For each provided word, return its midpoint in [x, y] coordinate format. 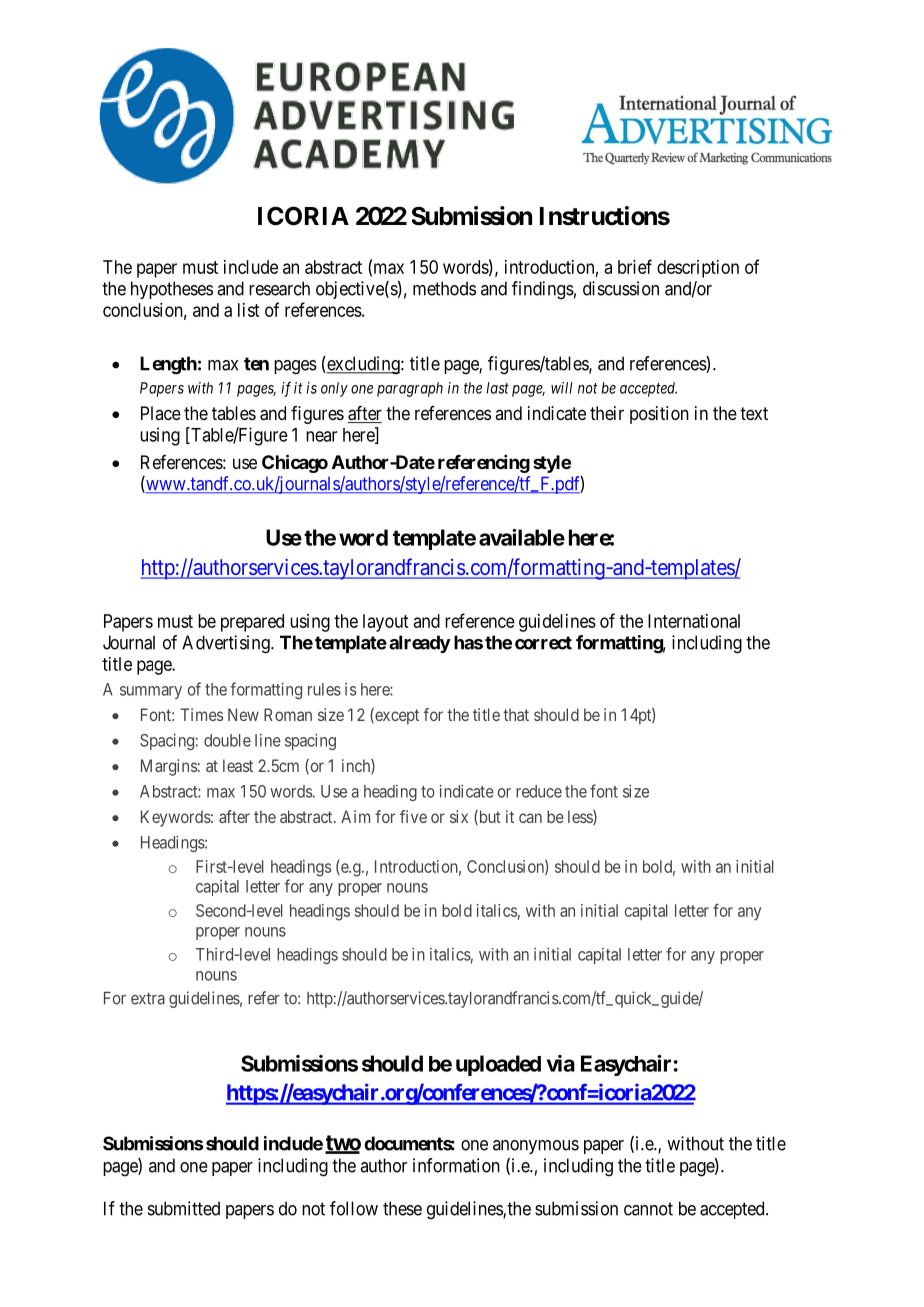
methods [444, 288]
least [238, 765]
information [456, 1165]
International [694, 621]
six [459, 816]
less [581, 817]
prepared [252, 623]
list [248, 310]
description [698, 269]
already [420, 644]
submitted [184, 1208]
